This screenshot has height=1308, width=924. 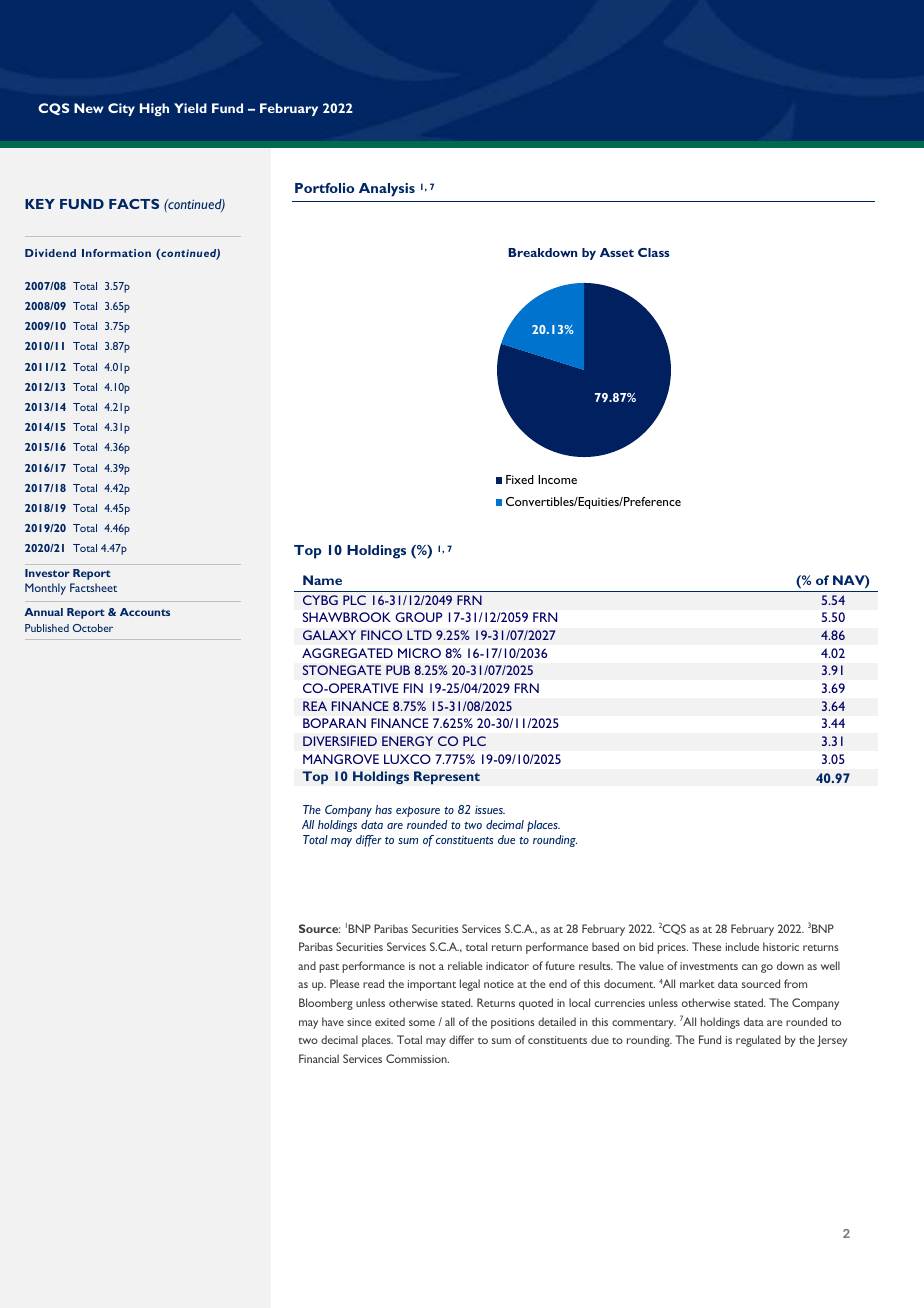 What do you see at coordinates (145, 612) in the screenshot?
I see `Accounts` at bounding box center [145, 612].
